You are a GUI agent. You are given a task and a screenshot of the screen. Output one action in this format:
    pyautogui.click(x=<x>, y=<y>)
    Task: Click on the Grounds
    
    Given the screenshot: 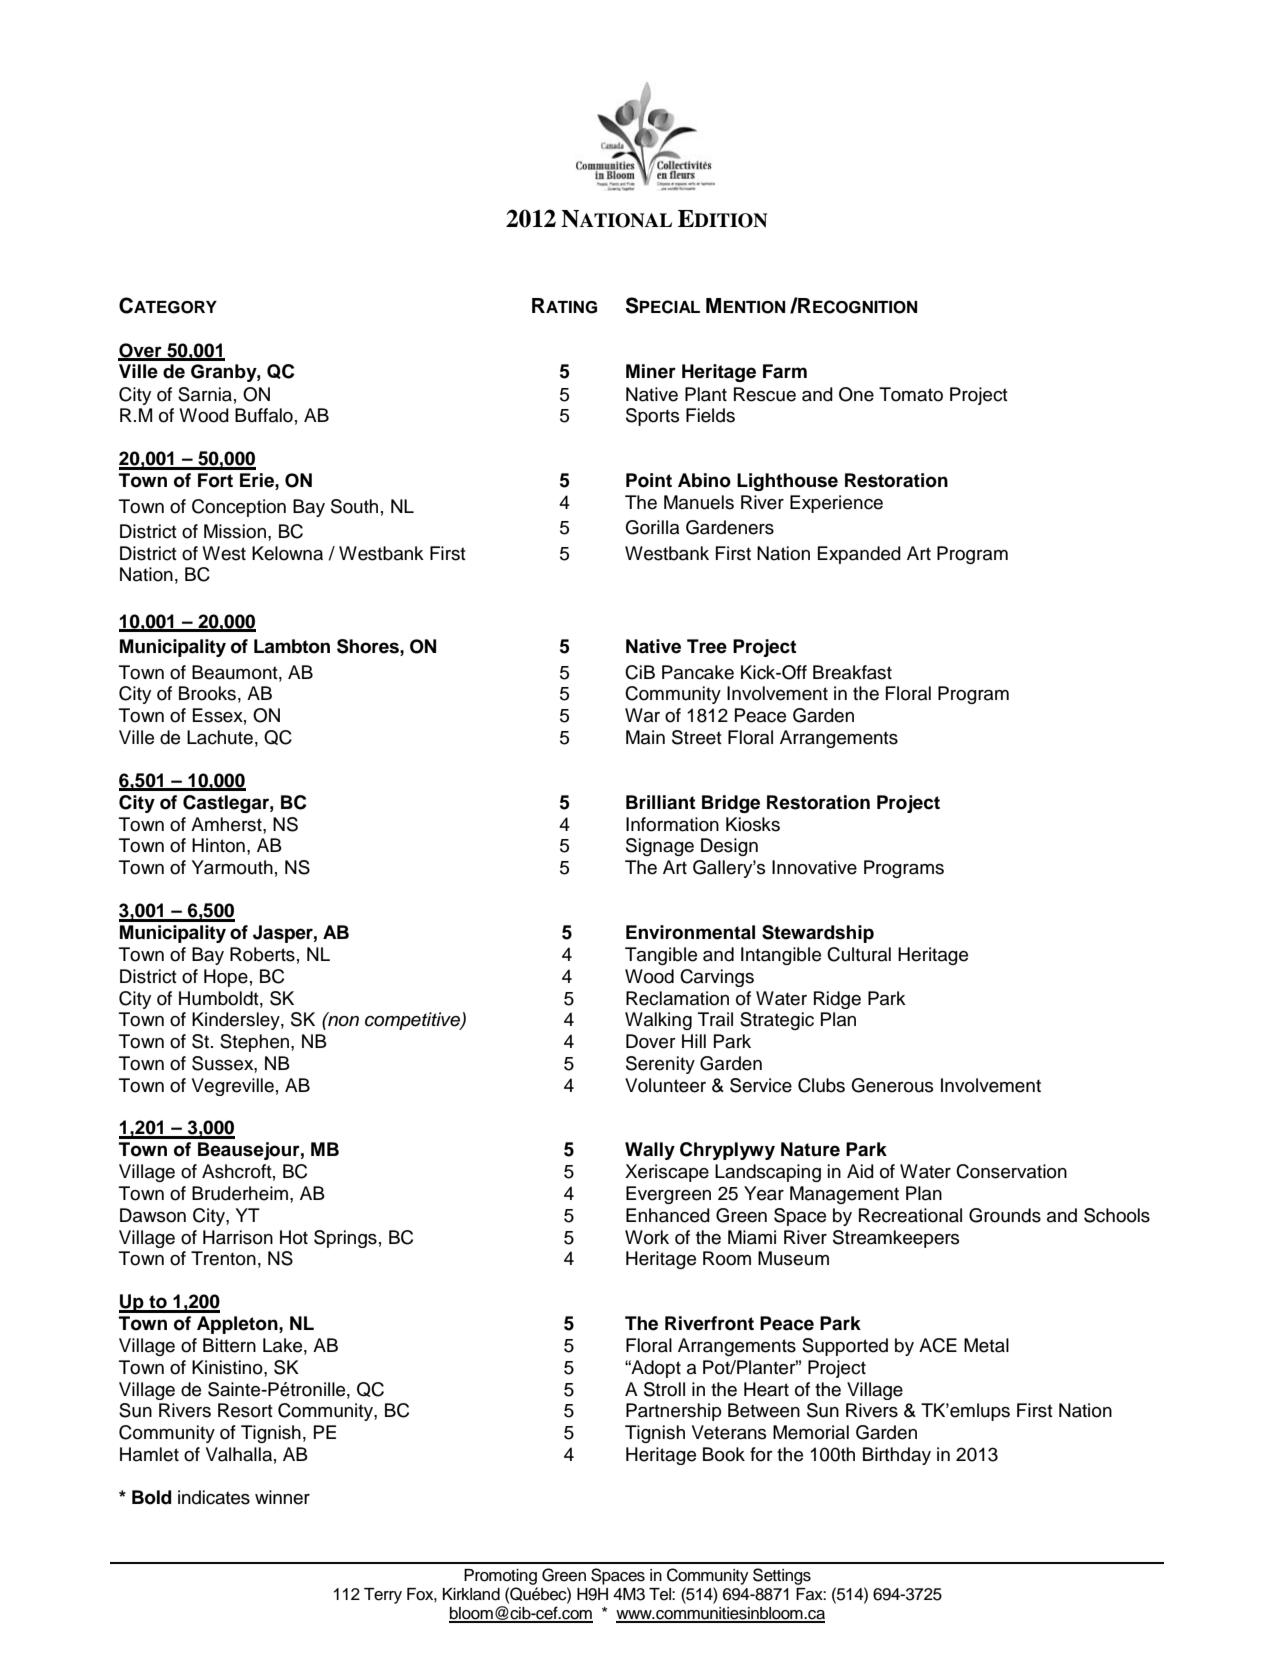 What is the action you would take?
    pyautogui.click(x=1005, y=1215)
